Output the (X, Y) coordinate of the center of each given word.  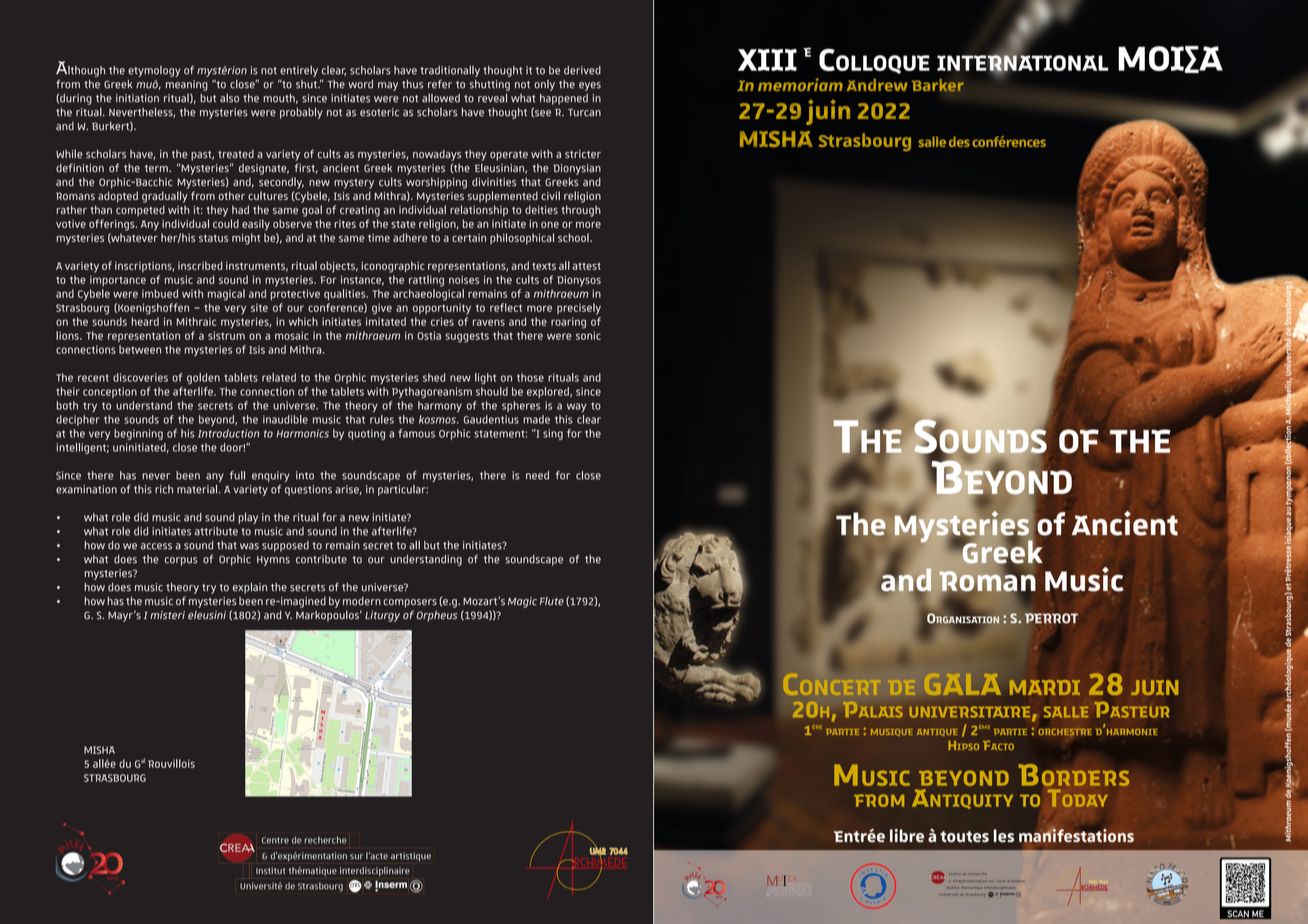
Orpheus (437, 616)
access (156, 546)
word (361, 84)
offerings (113, 225)
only (544, 85)
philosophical (522, 239)
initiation (137, 98)
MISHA (99, 750)
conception (110, 392)
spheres (521, 406)
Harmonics (302, 433)
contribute (321, 559)
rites (345, 224)
